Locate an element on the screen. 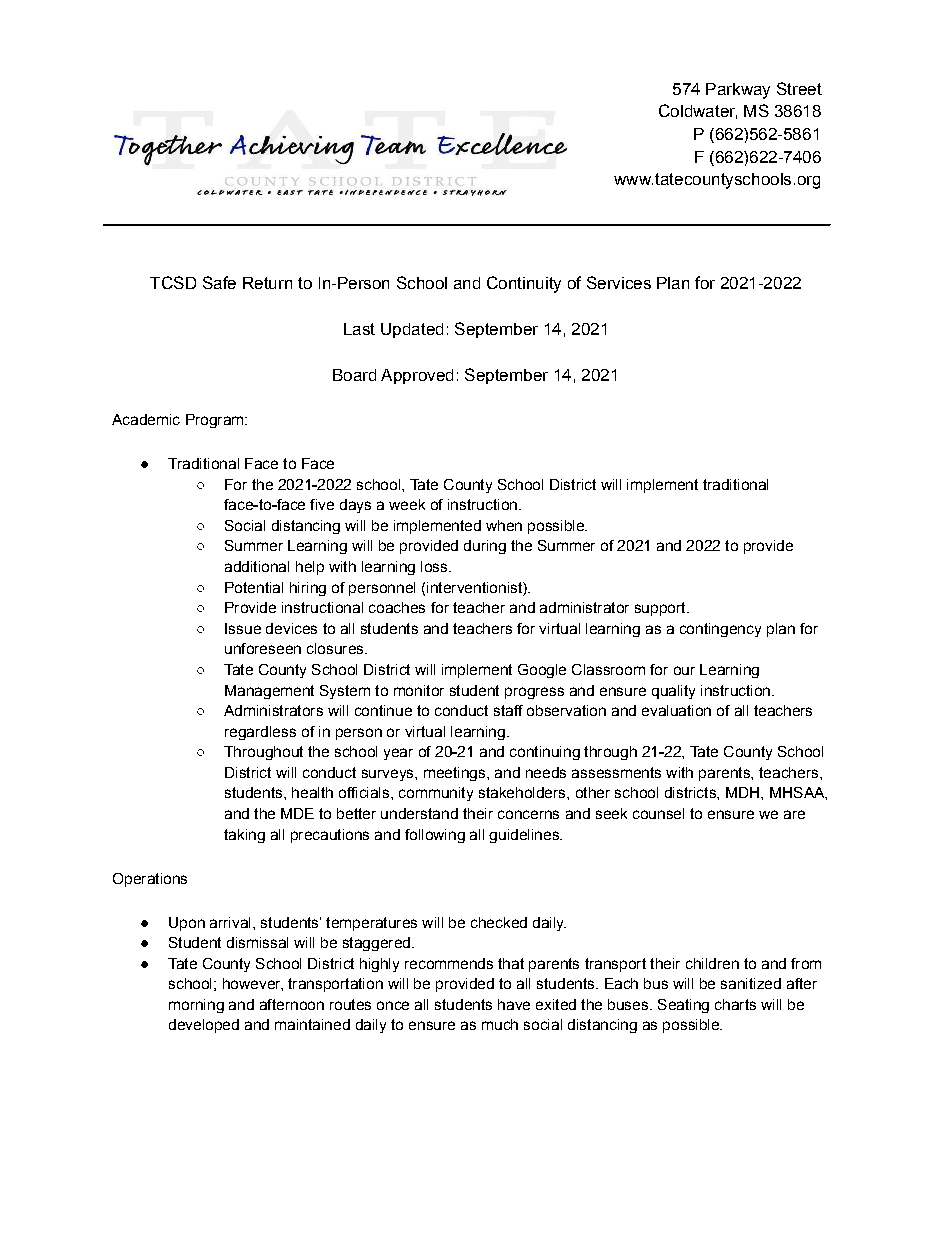  morning is located at coordinates (196, 1006).
